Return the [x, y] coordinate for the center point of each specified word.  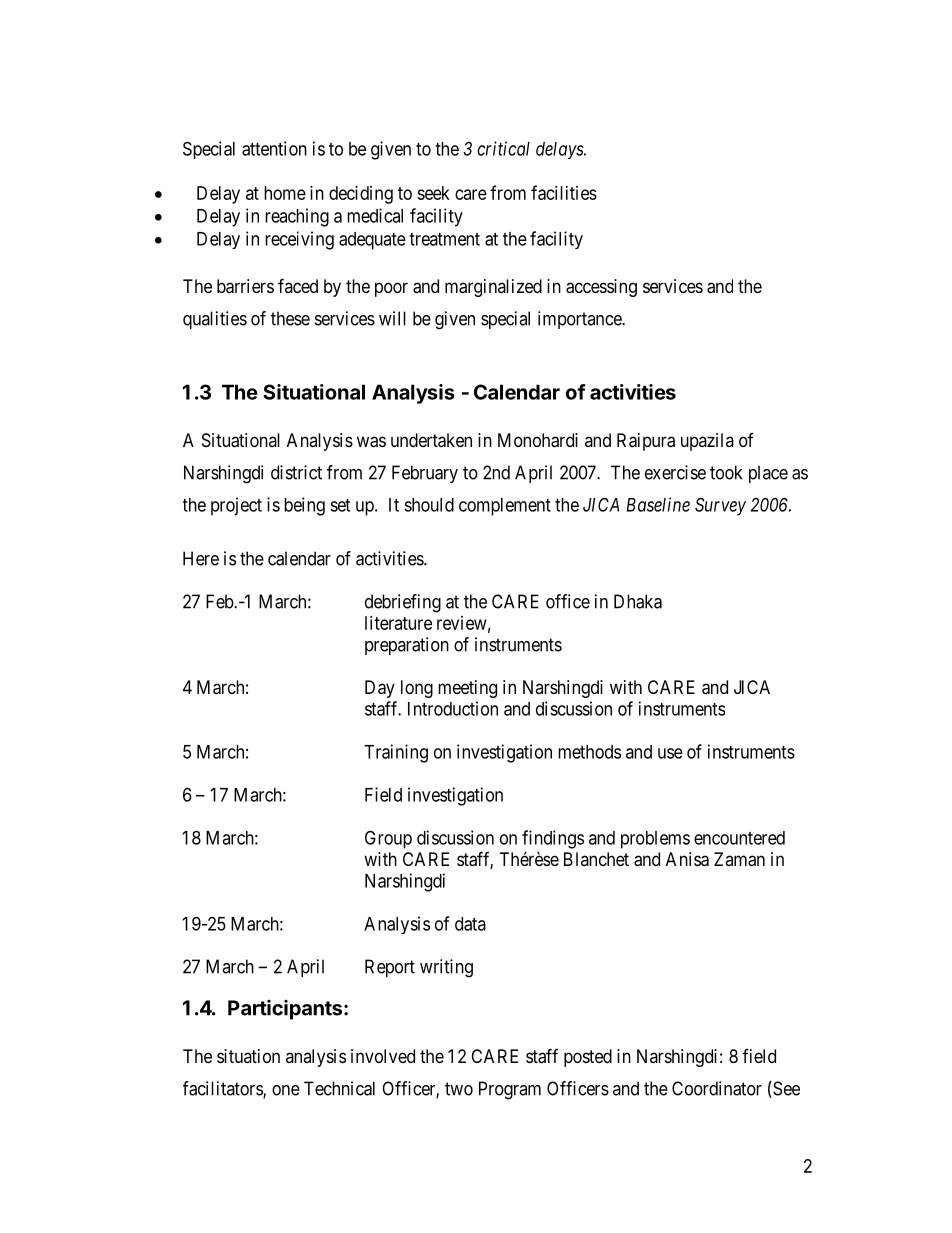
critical [503, 148]
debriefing [403, 603]
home [285, 193]
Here [201, 558]
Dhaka [638, 601]
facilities [564, 192]
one [286, 1090]
